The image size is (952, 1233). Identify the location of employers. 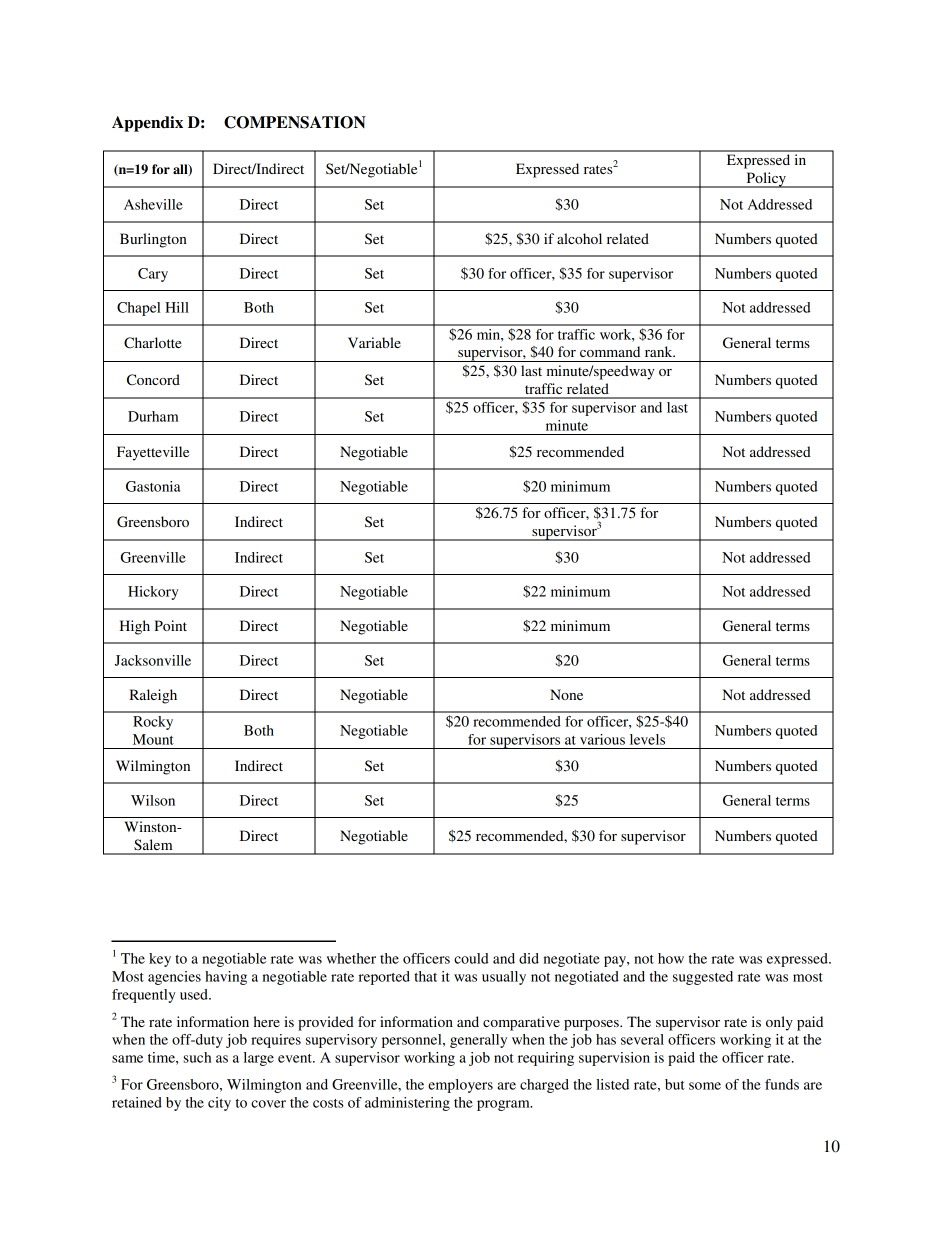
(460, 1086).
